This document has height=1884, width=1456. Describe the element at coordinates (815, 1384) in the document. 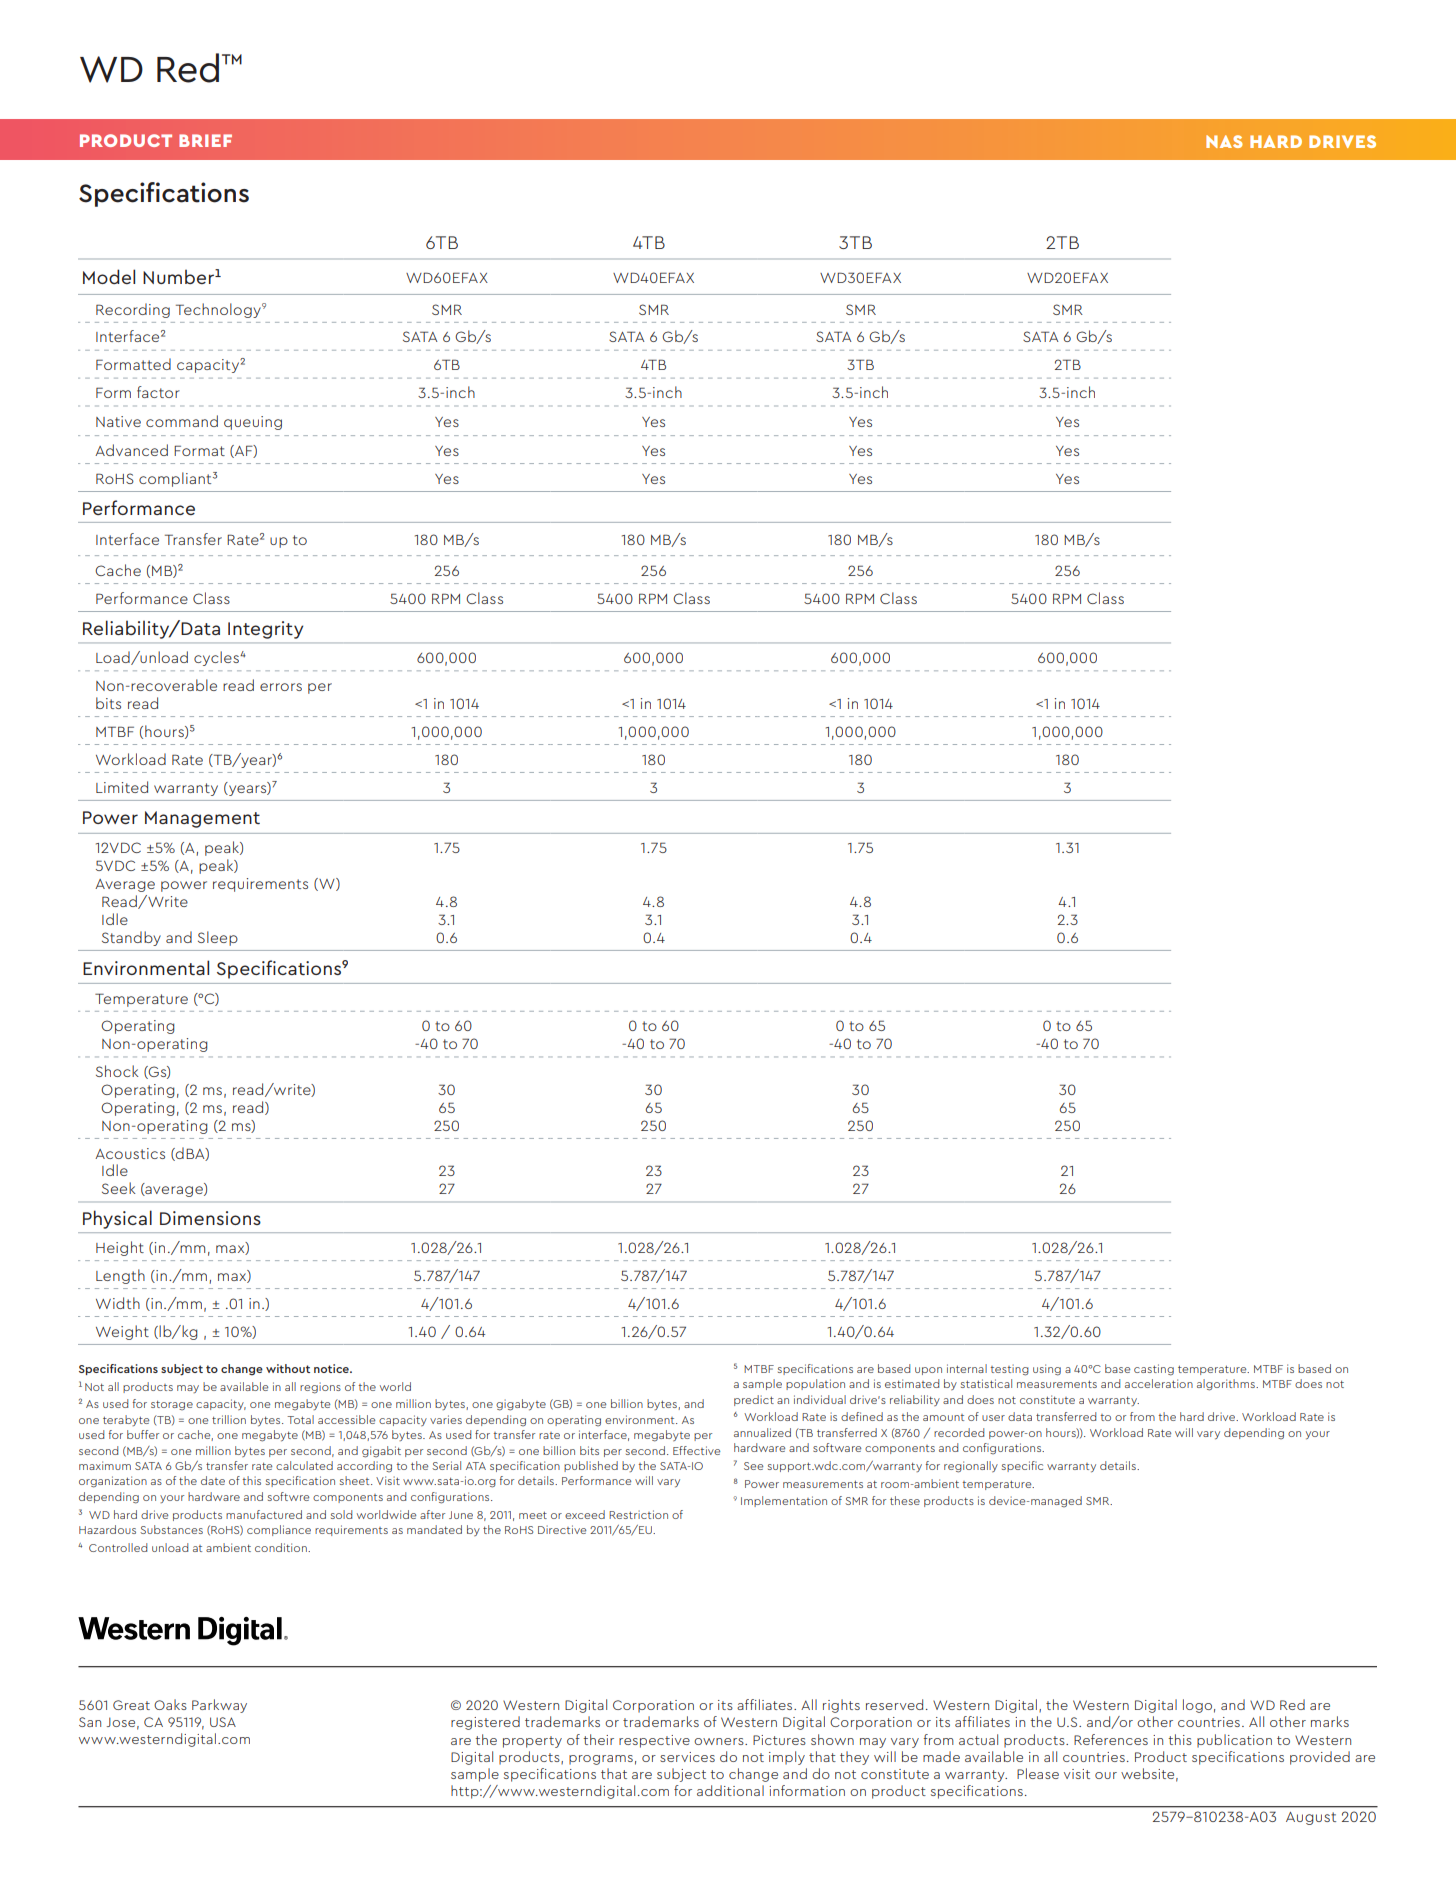

I see `population` at that location.
